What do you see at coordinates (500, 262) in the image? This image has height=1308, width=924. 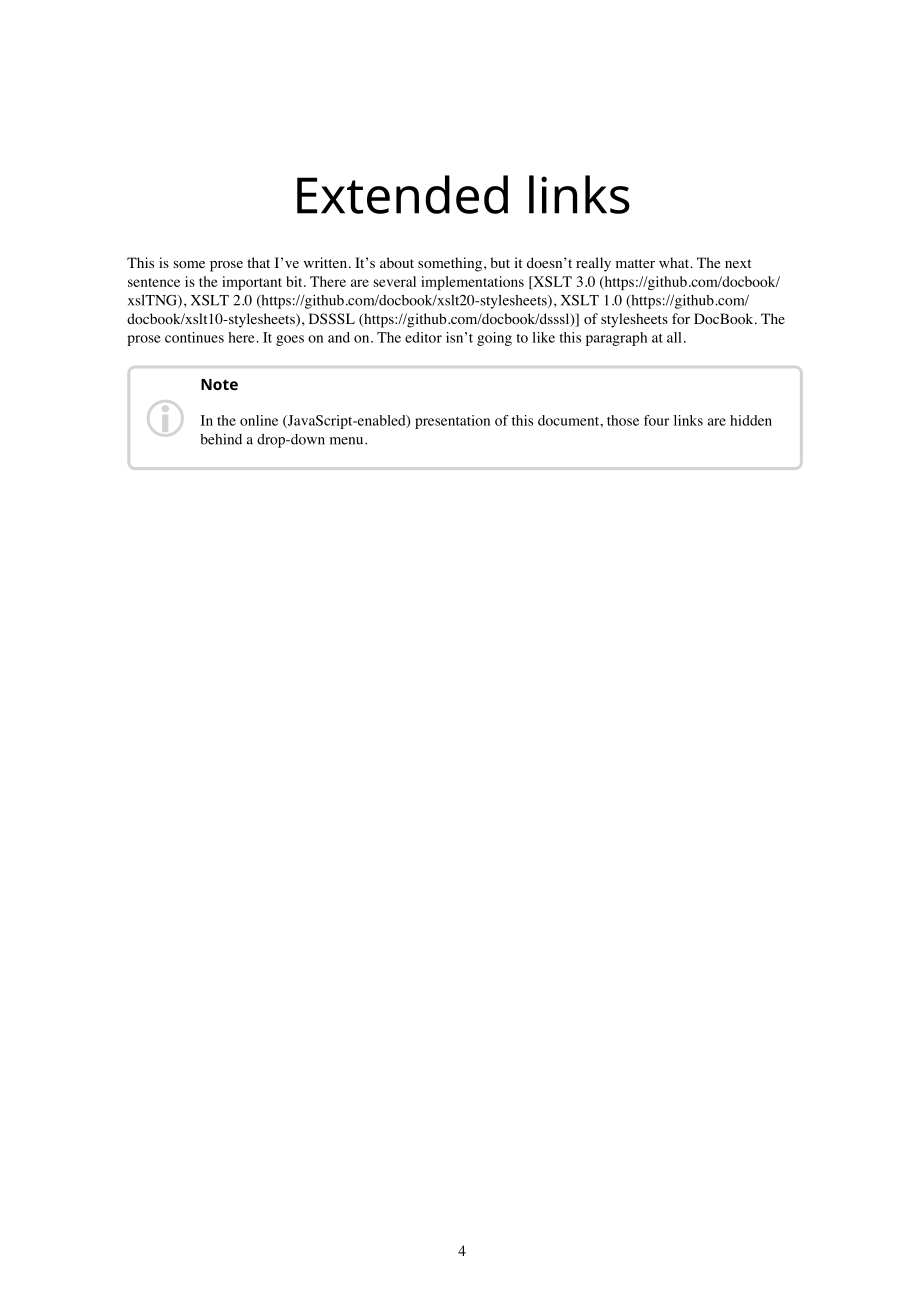 I see `but` at bounding box center [500, 262].
